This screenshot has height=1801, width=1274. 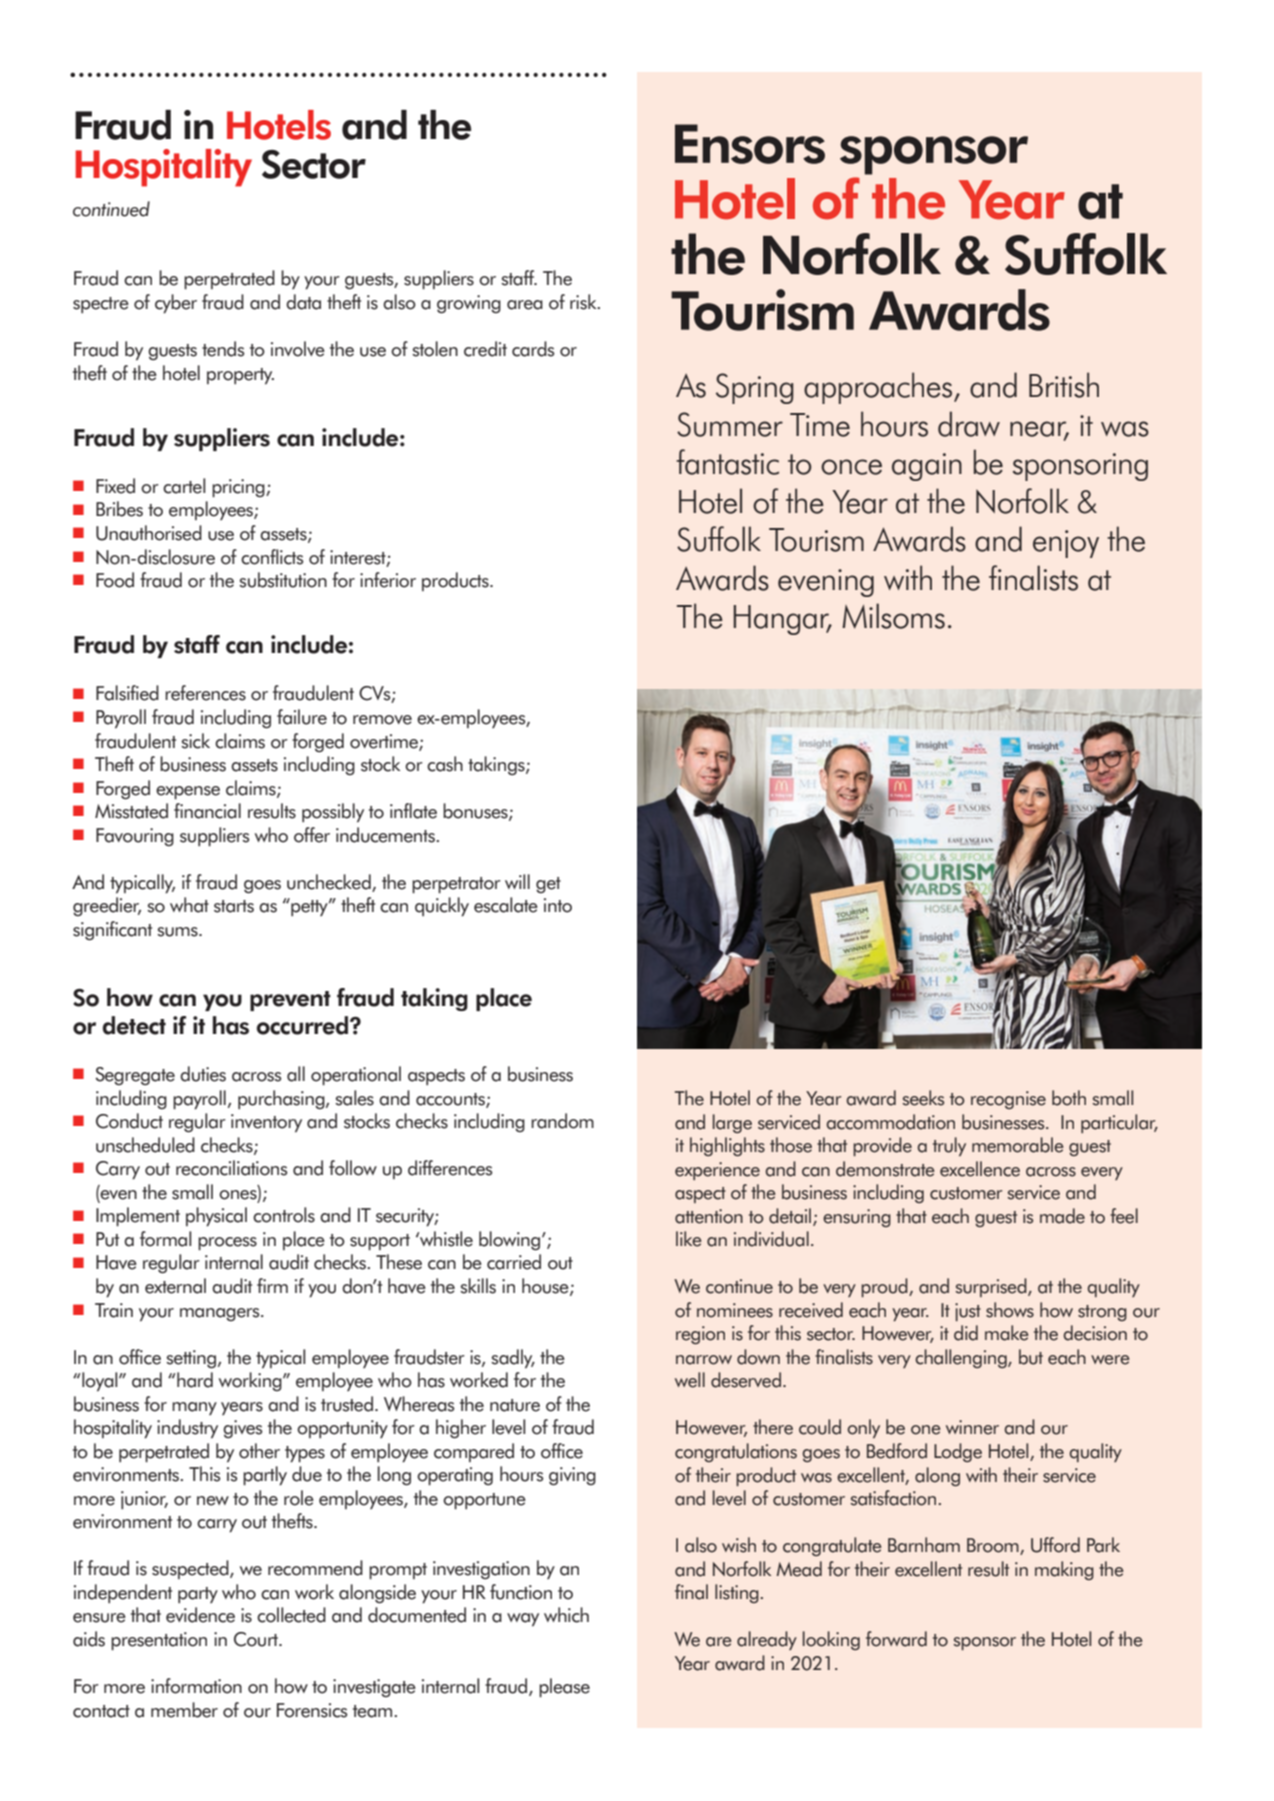 I want to click on bonuses, so click(x=476, y=812).
